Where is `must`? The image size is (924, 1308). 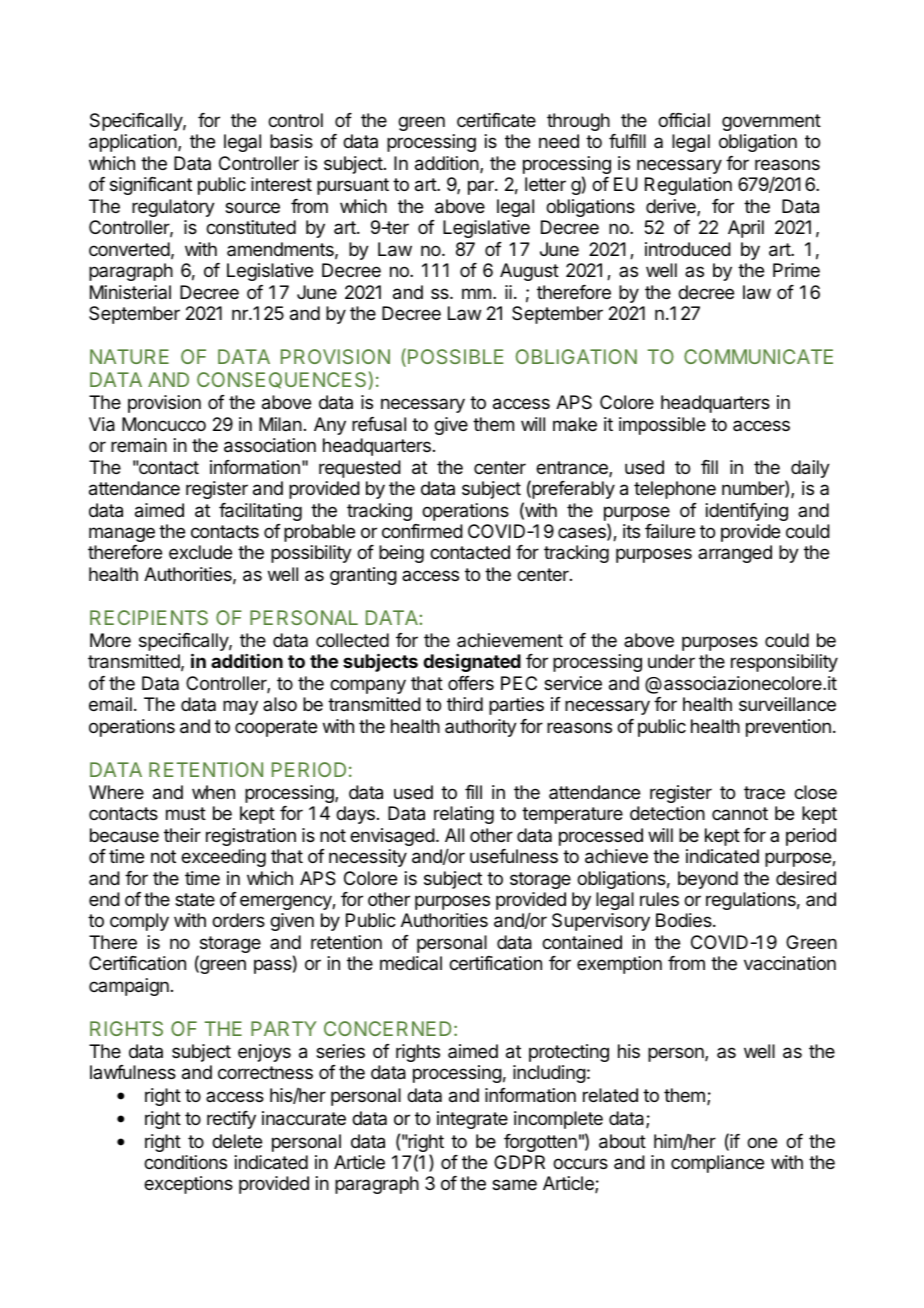
must is located at coordinates (186, 813).
